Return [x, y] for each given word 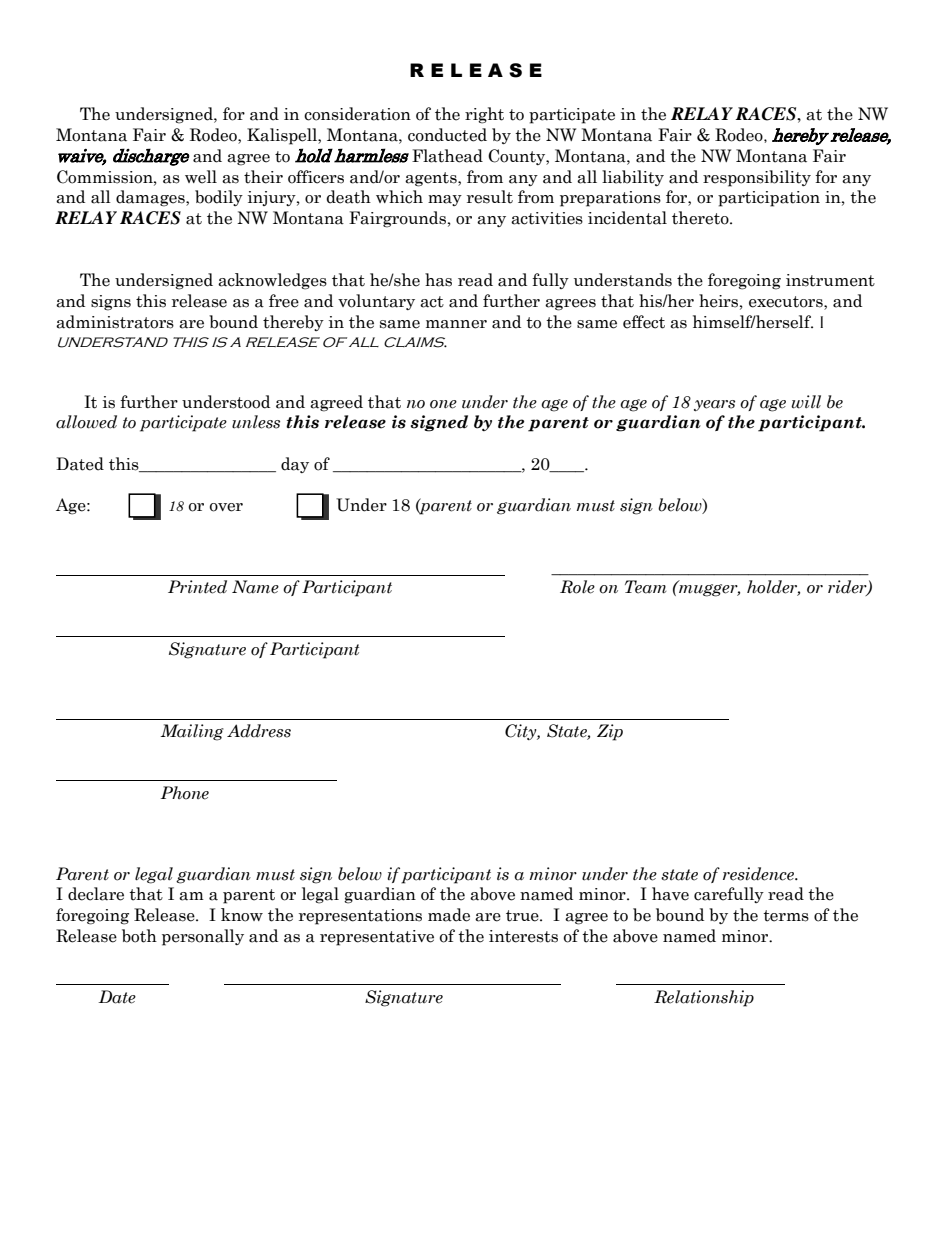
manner [456, 324]
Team [645, 587]
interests [523, 936]
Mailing [192, 732]
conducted [447, 135]
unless [256, 422]
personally [203, 937]
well [201, 177]
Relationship [704, 998]
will [806, 402]
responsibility [757, 178]
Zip [610, 732]
